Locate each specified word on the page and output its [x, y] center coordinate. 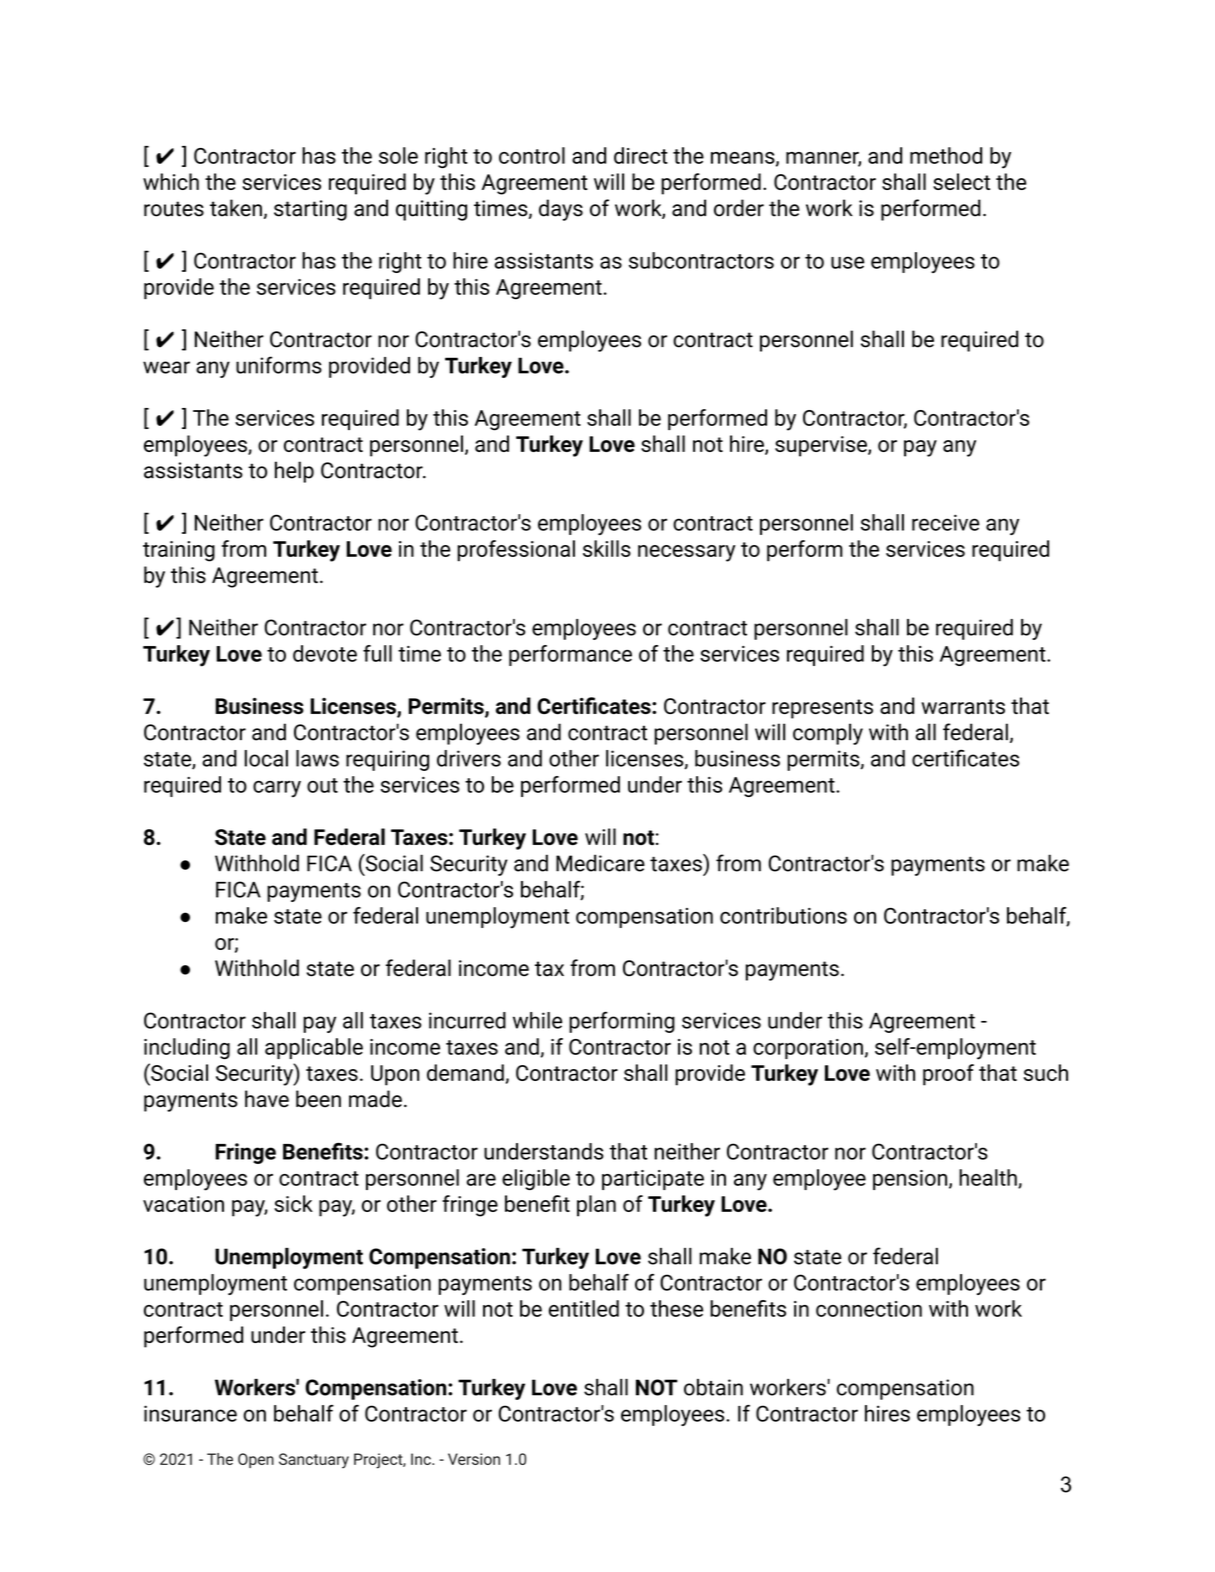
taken [236, 208]
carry [277, 789]
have [267, 1099]
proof [948, 1075]
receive [946, 522]
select [961, 181]
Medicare [600, 863]
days [561, 210]
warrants [963, 706]
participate [653, 1180]
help [294, 472]
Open [256, 1460]
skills [607, 548]
